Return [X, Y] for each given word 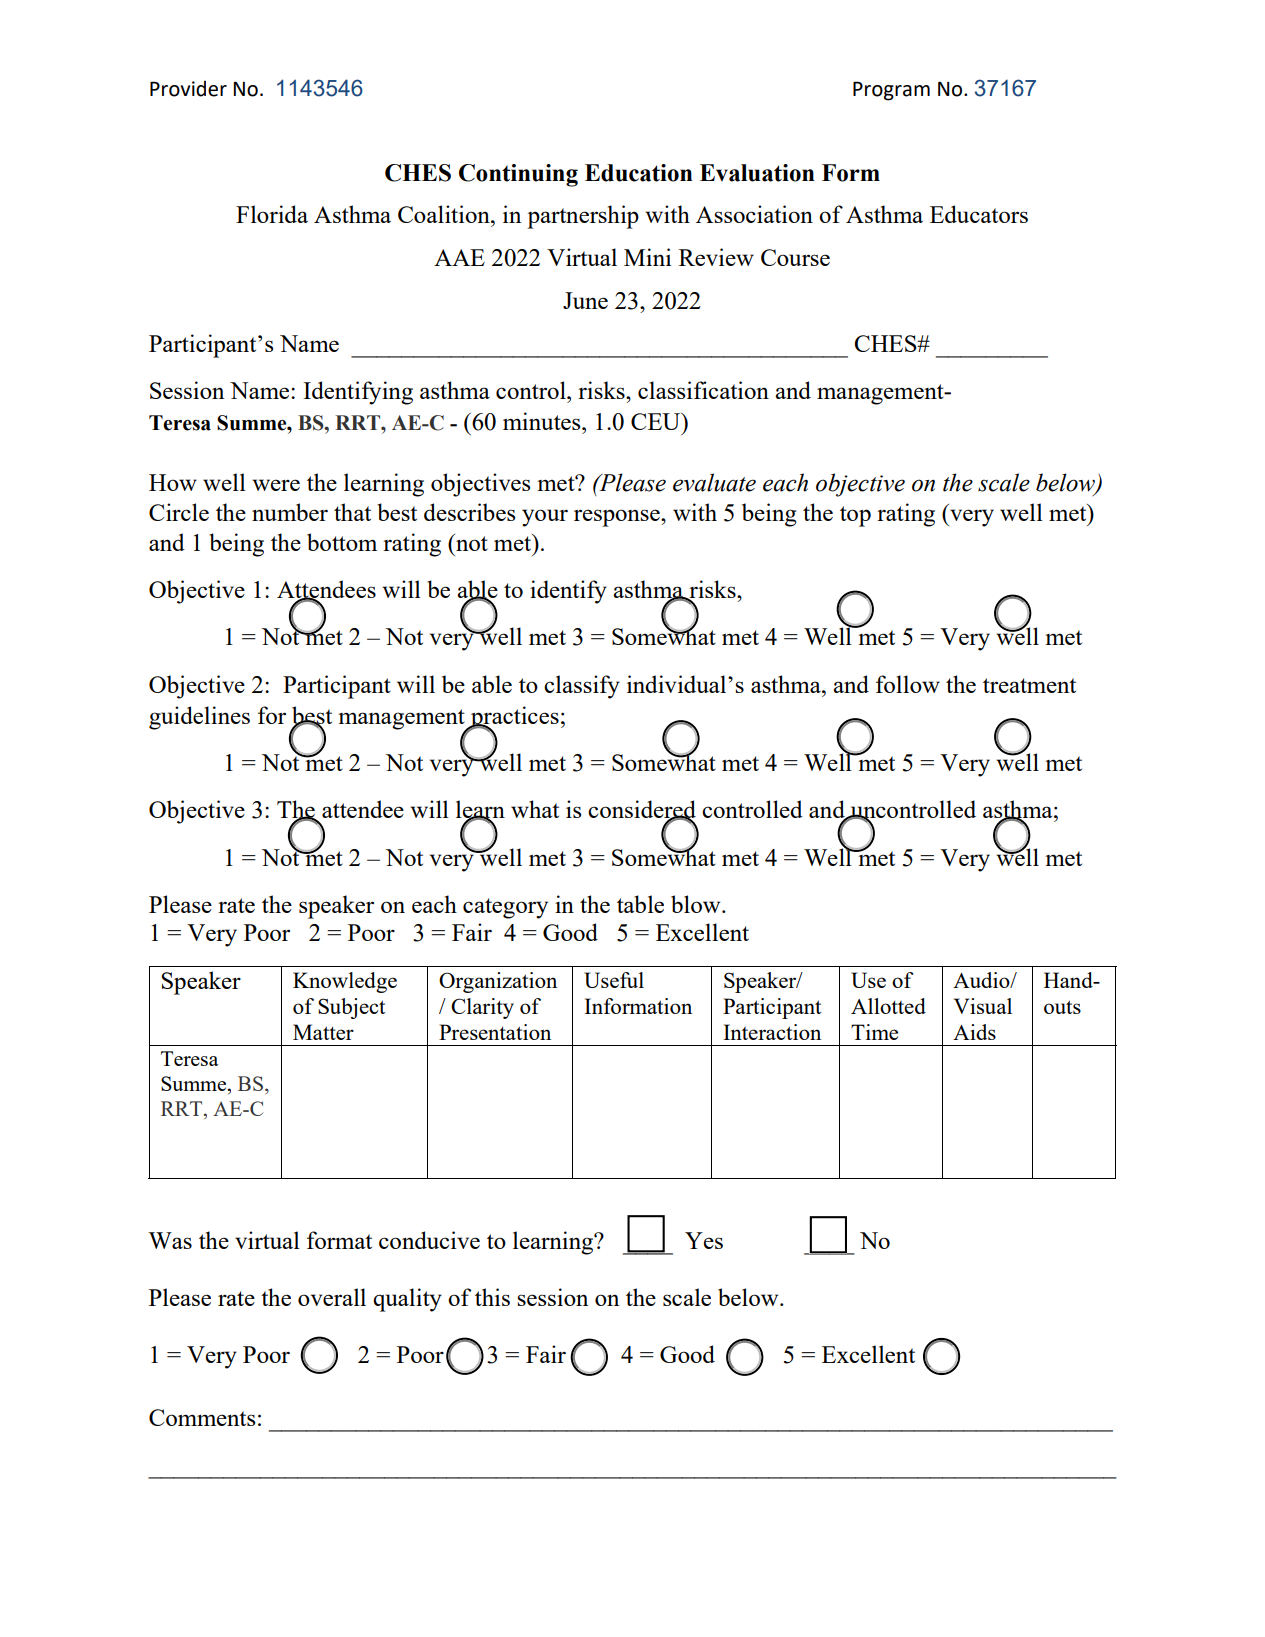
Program [891, 91]
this [492, 1297]
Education [639, 173]
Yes [704, 1240]
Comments [202, 1417]
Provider [188, 88]
